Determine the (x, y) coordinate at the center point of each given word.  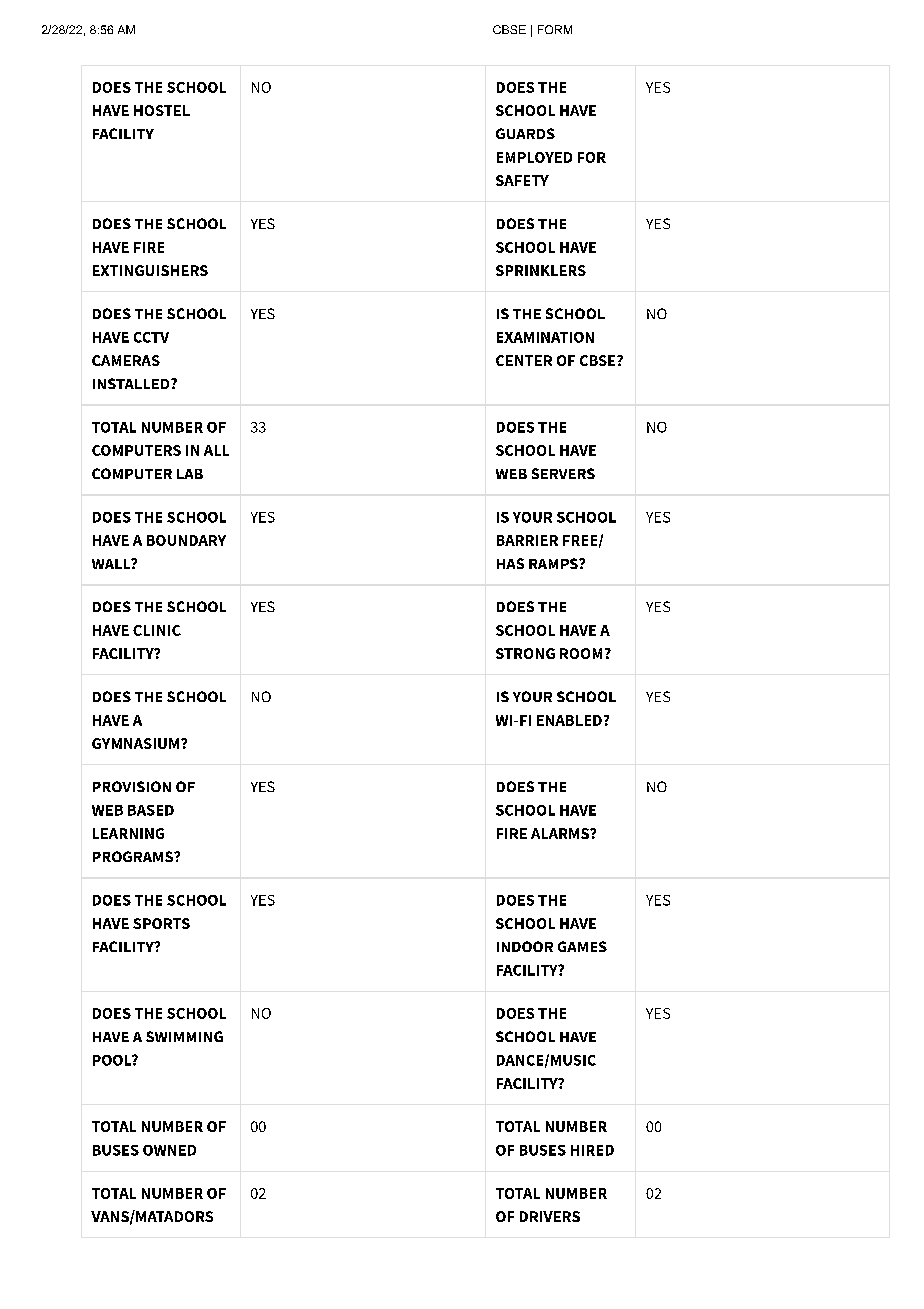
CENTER (524, 360)
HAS (510, 563)
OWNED (169, 1150)
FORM (555, 29)
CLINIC (157, 630)
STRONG (525, 653)
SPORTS (161, 923)
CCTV (151, 337)
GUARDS (525, 133)
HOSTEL (162, 110)
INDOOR (525, 946)
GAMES (582, 946)
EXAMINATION (545, 337)
